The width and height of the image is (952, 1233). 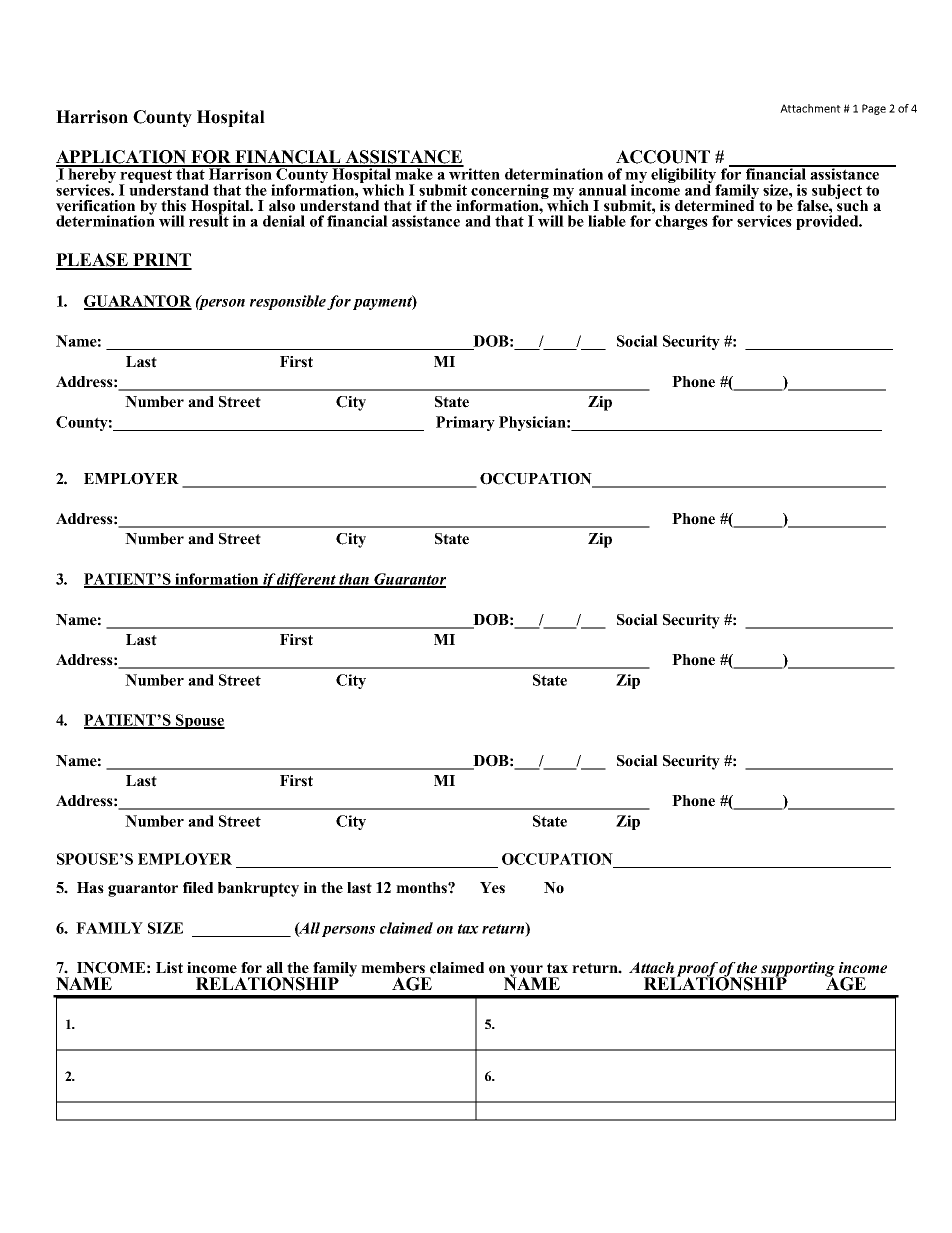 I want to click on than, so click(x=354, y=580).
